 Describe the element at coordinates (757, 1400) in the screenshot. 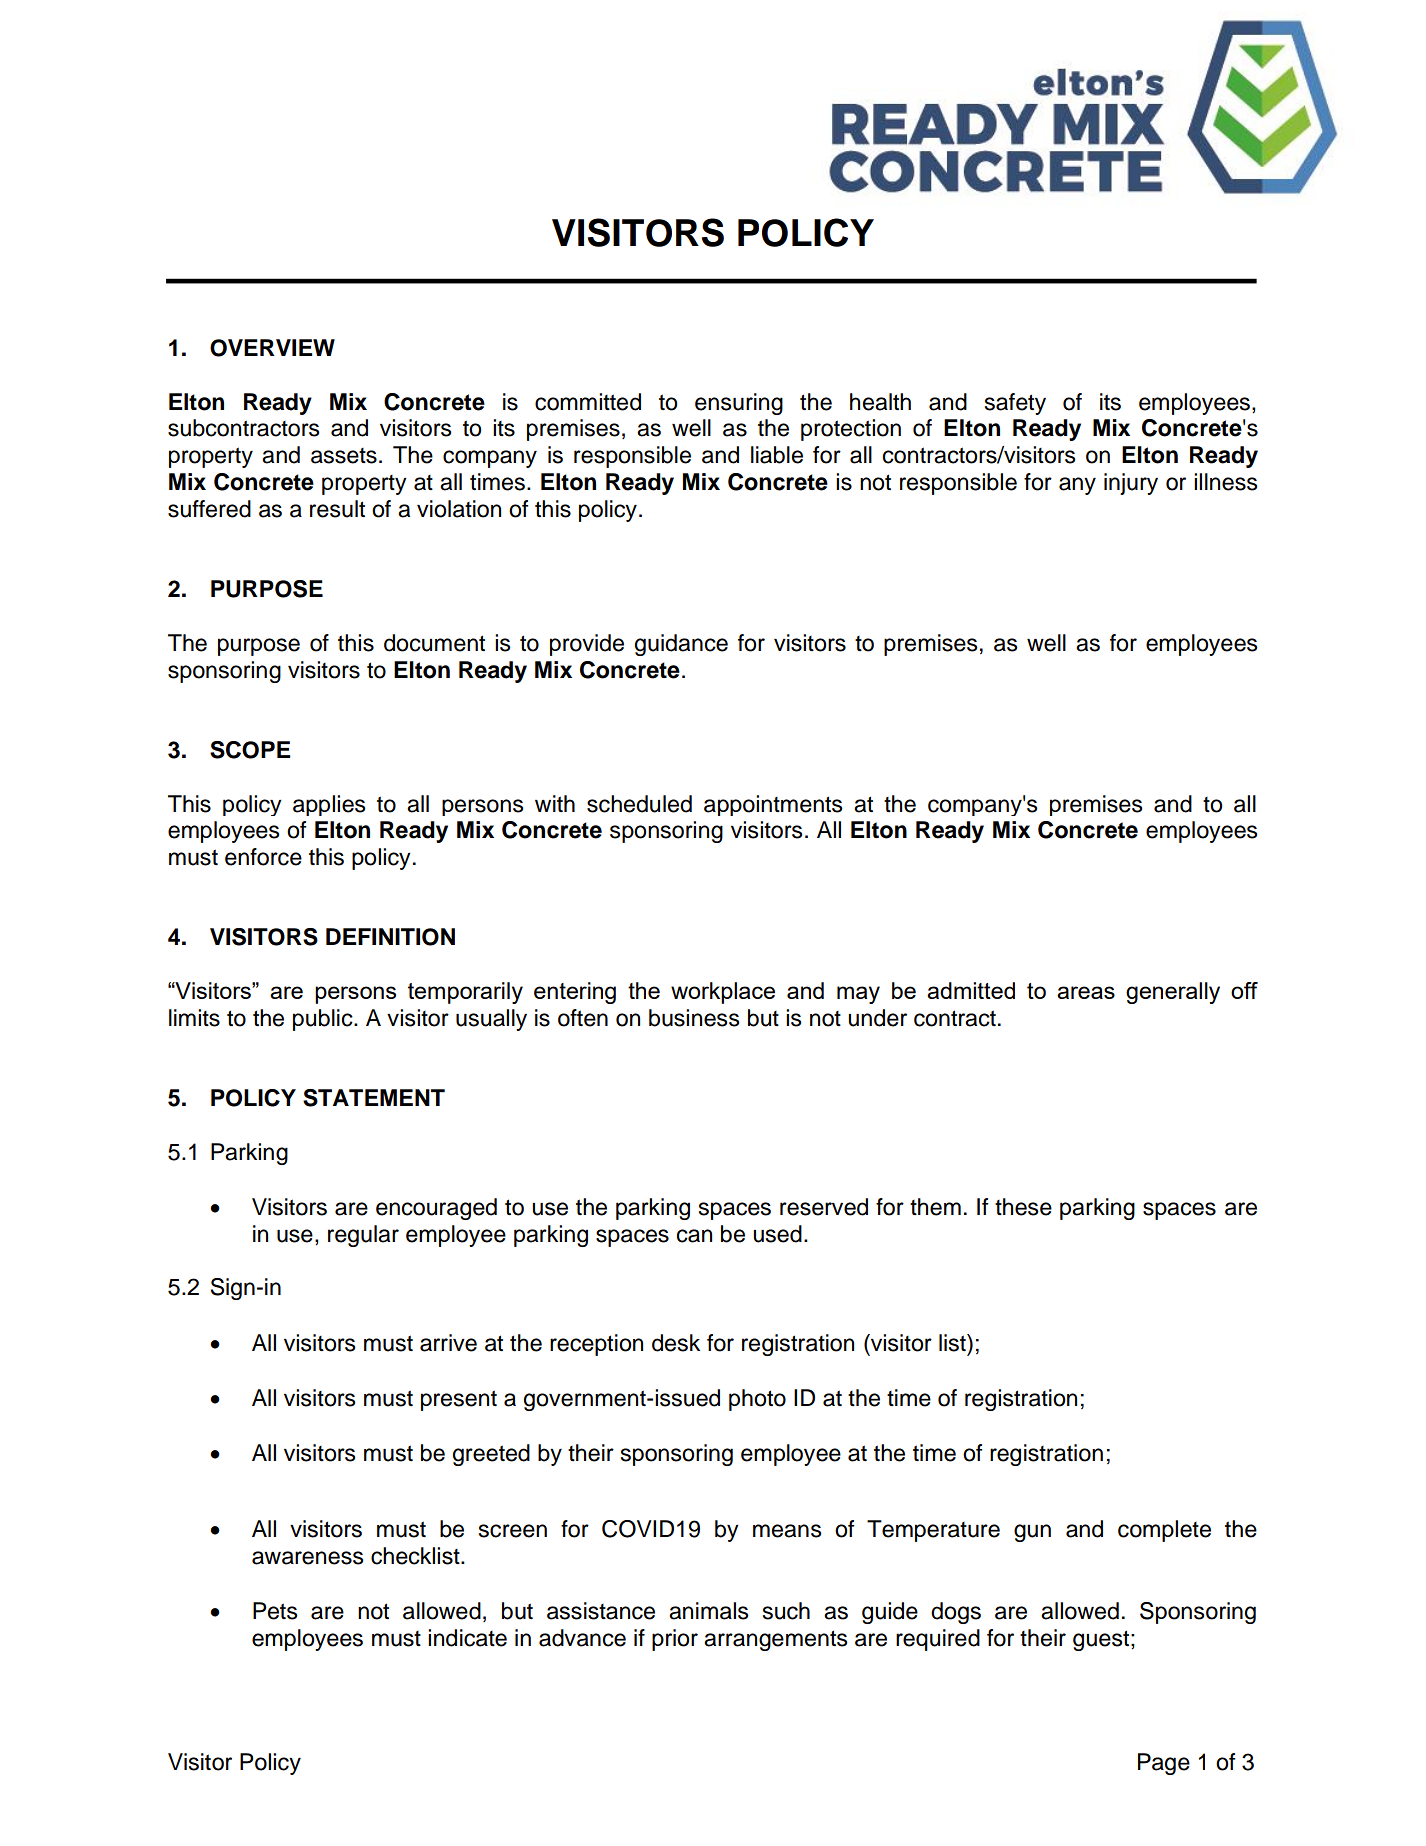

I see `photo` at that location.
